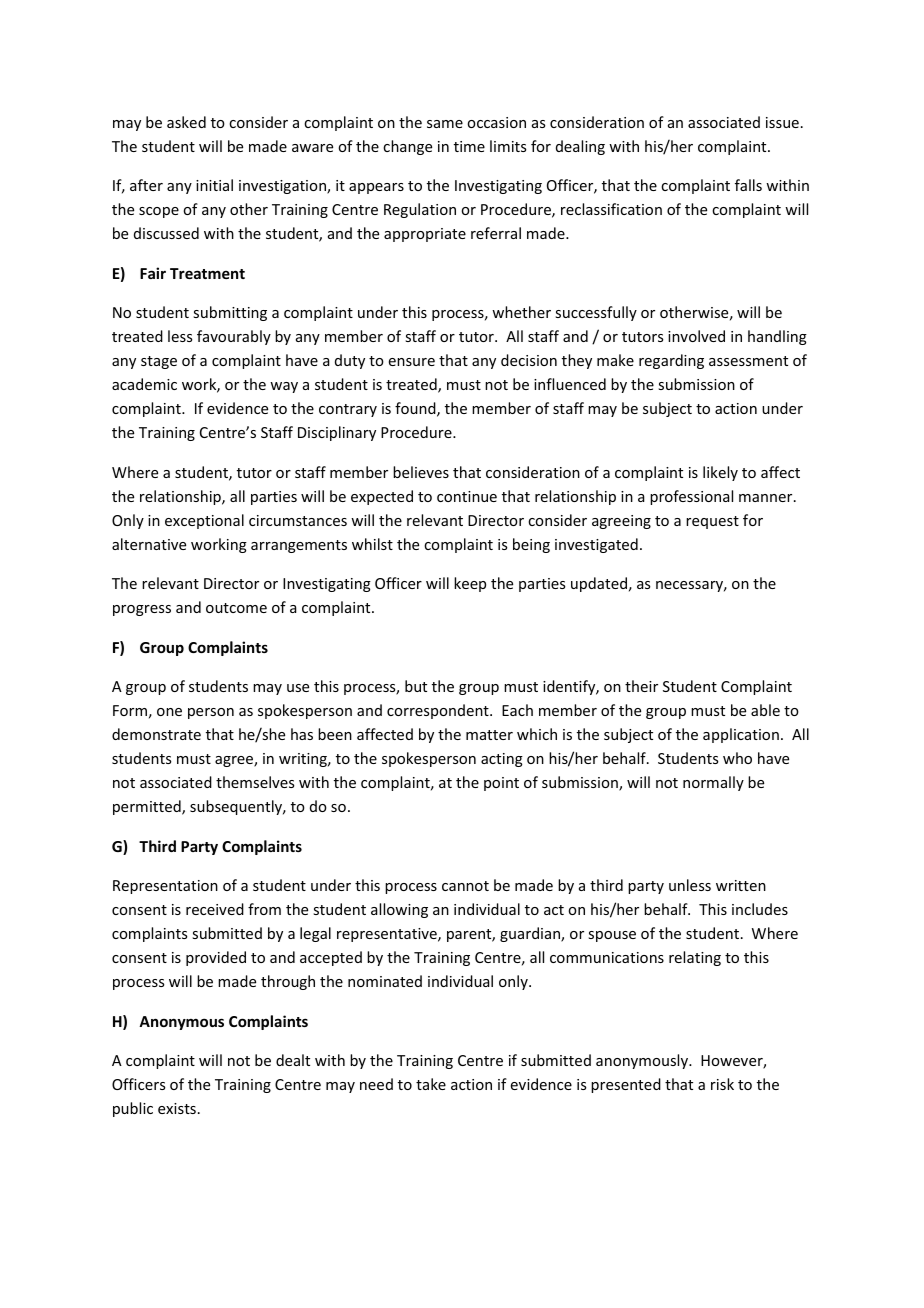  Describe the element at coordinates (177, 1108) in the screenshot. I see `exists` at that location.
